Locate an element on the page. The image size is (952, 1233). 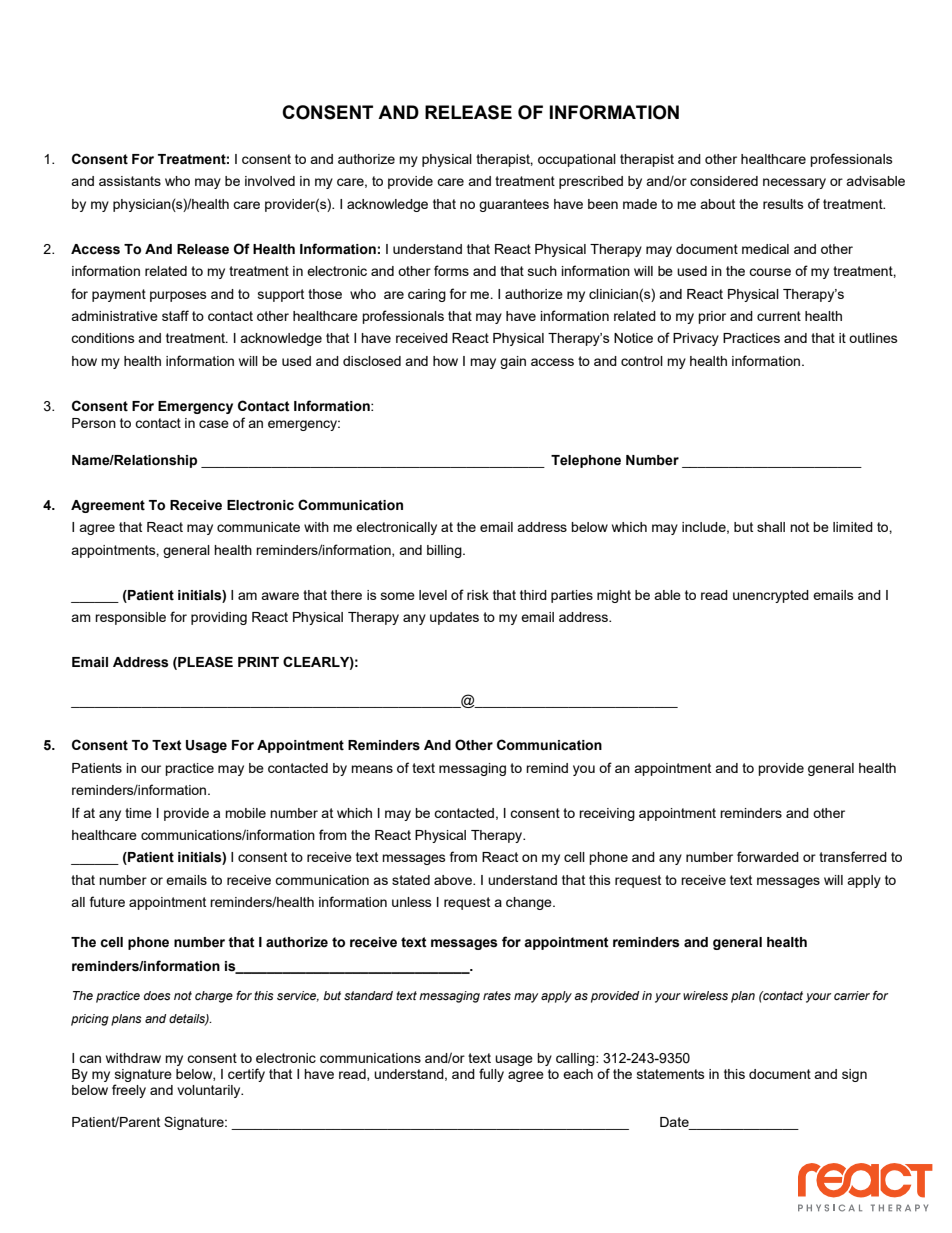
shall is located at coordinates (771, 527).
